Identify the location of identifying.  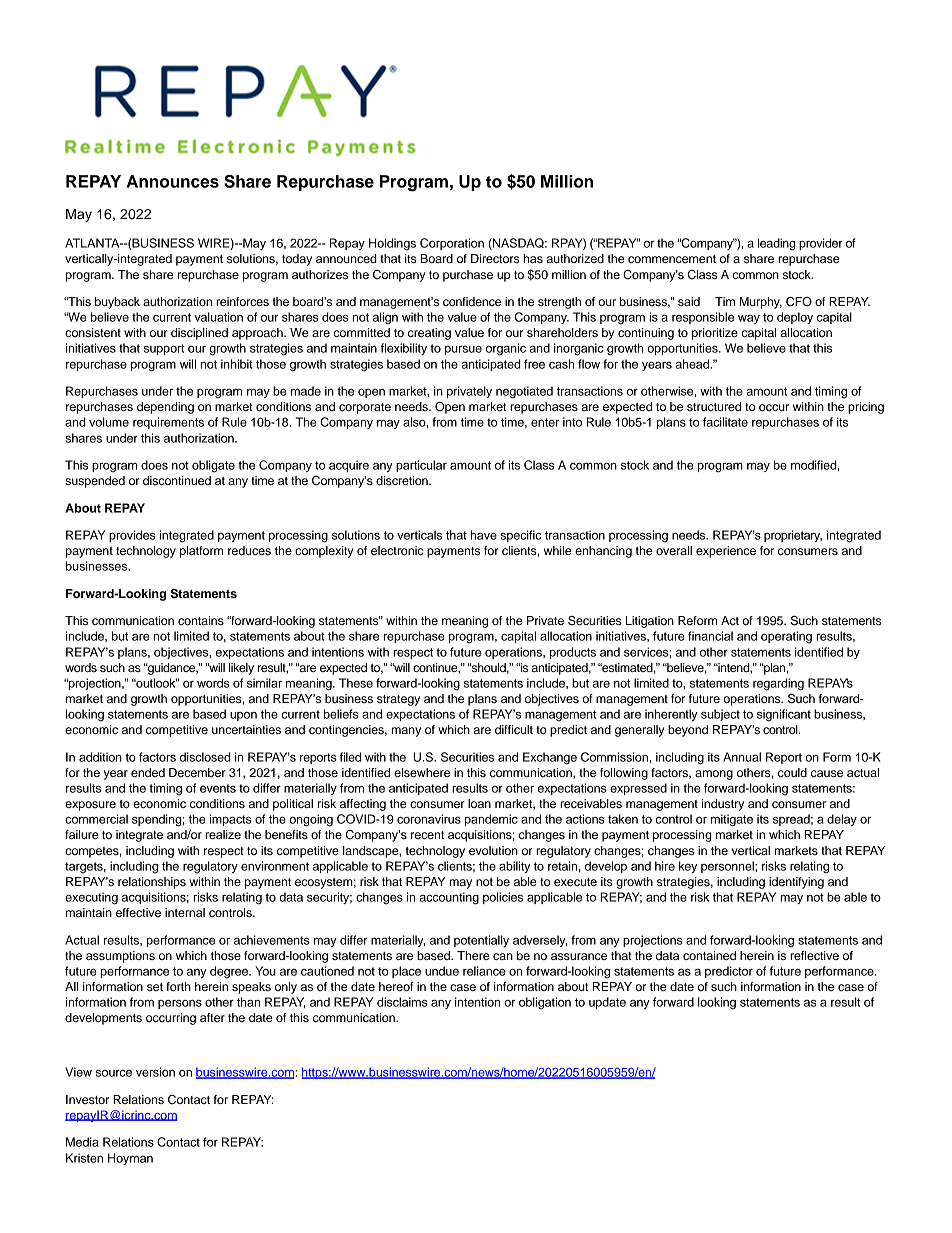
(796, 883).
